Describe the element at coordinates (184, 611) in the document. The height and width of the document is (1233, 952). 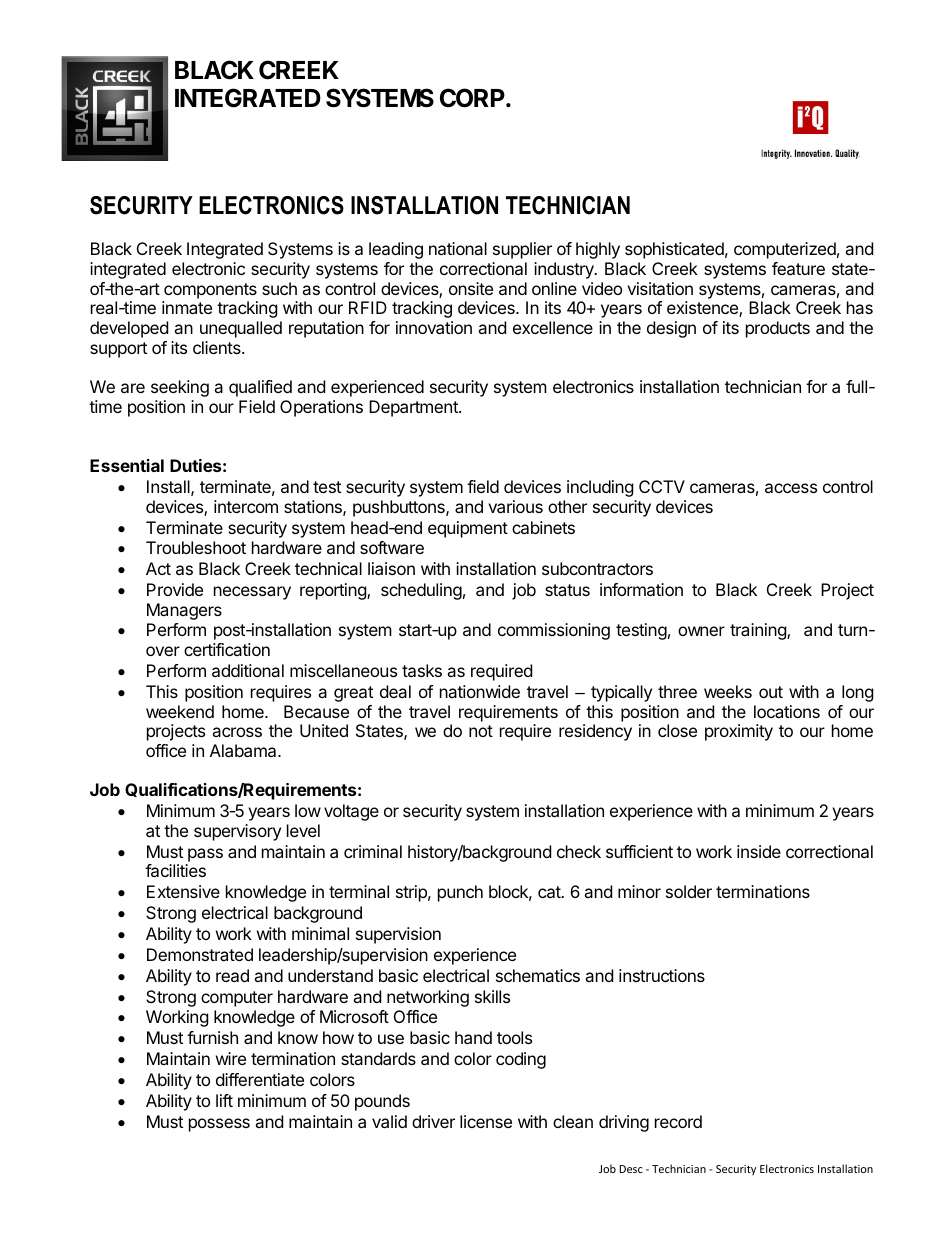
I see `Managers` at that location.
